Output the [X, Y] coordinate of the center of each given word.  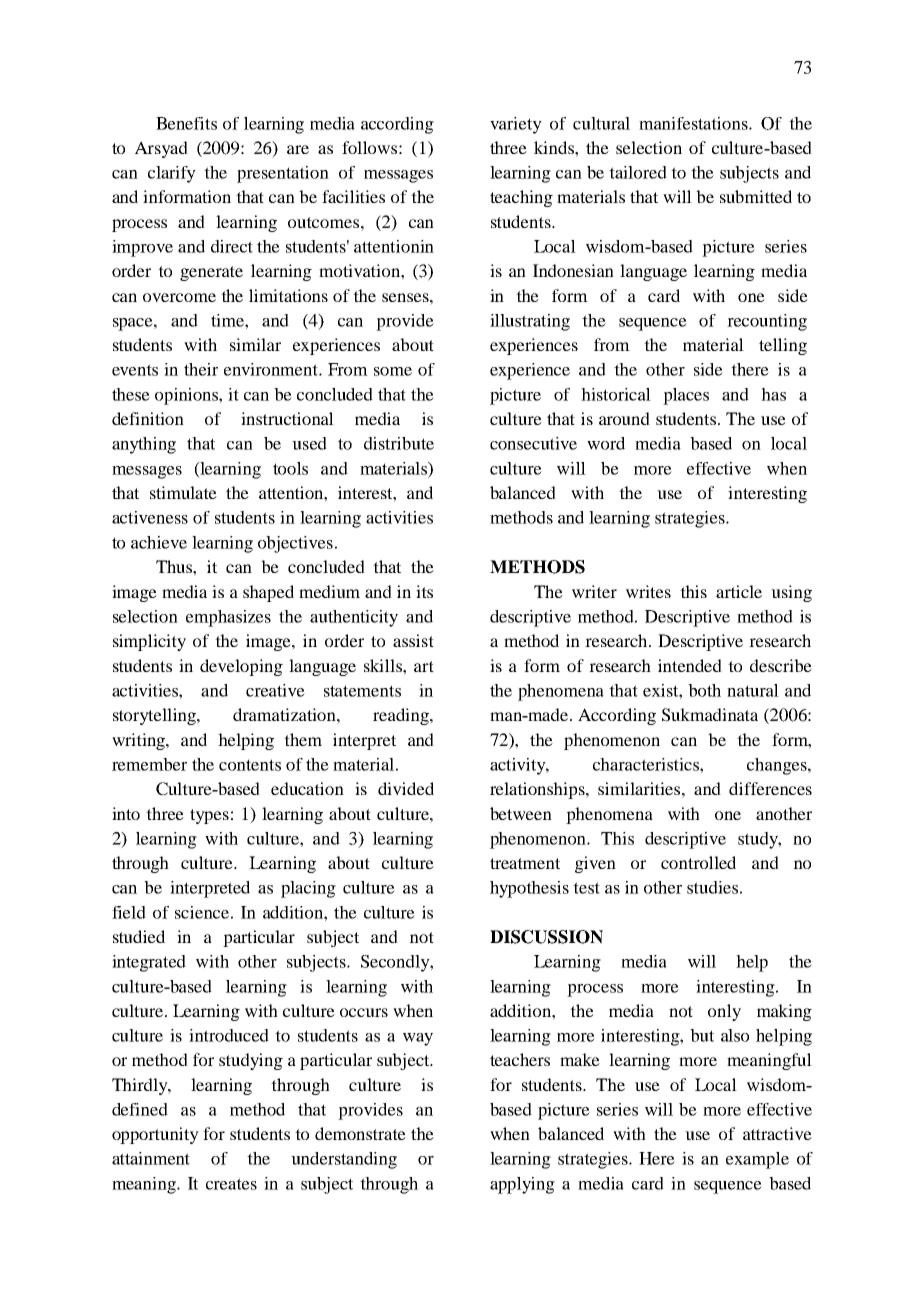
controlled [698, 862]
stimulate [183, 492]
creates [231, 1184]
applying [522, 1185]
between [521, 813]
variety [516, 125]
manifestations [694, 123]
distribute [399, 443]
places [686, 396]
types [209, 816]
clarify [172, 174]
